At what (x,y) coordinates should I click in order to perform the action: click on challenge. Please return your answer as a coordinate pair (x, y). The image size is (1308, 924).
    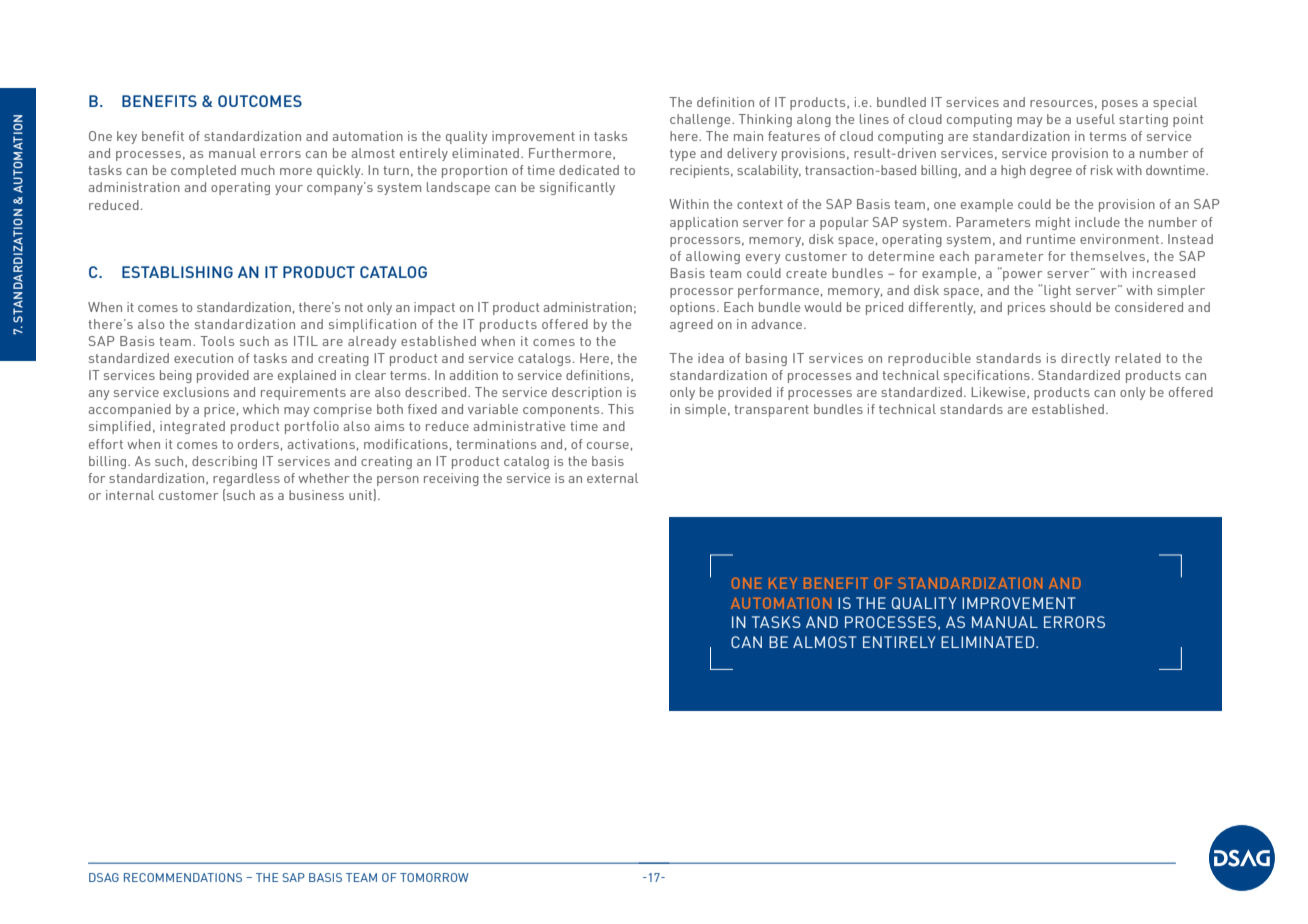
    Looking at the image, I should click on (701, 120).
